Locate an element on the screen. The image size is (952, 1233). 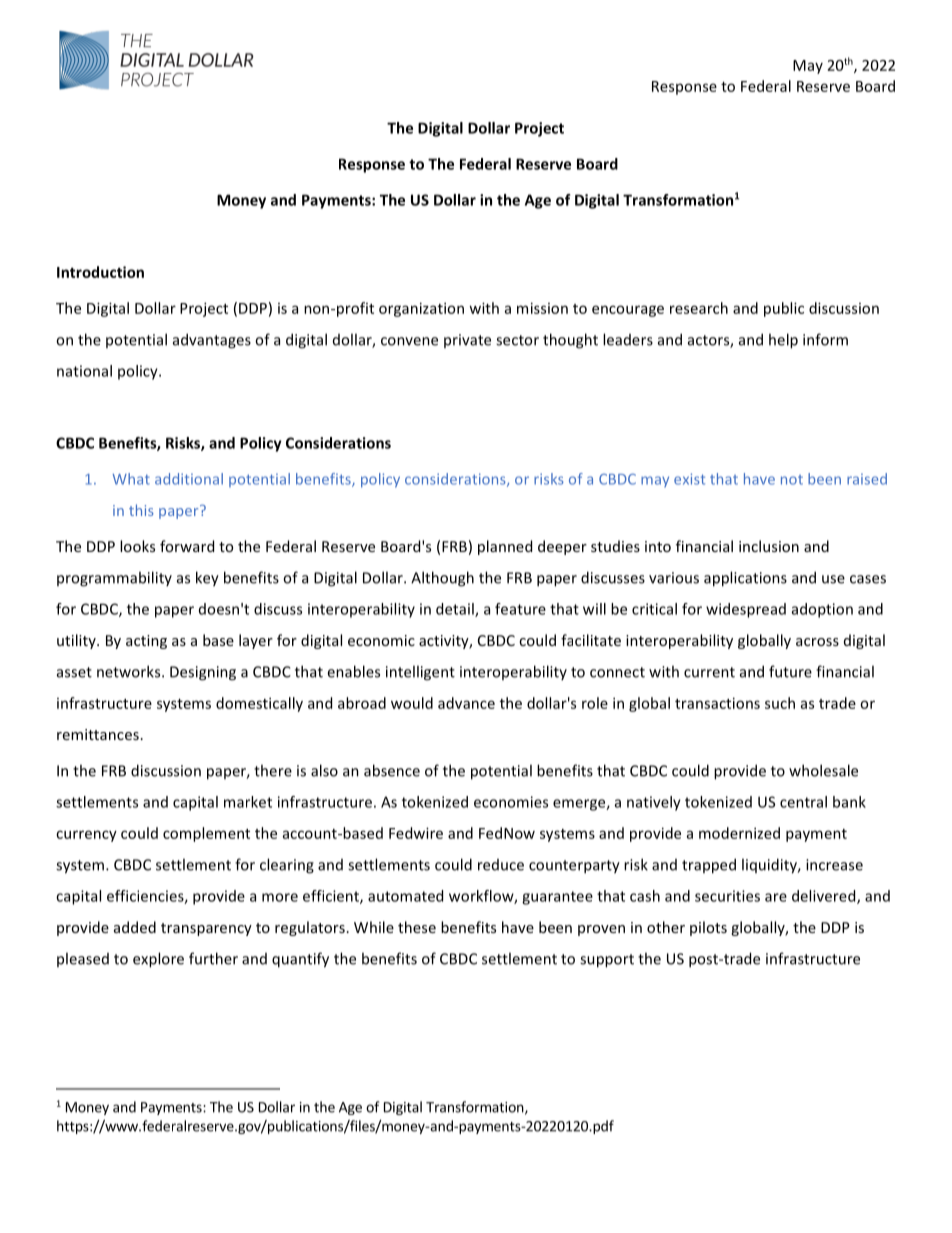
widespread is located at coordinates (746, 610).
